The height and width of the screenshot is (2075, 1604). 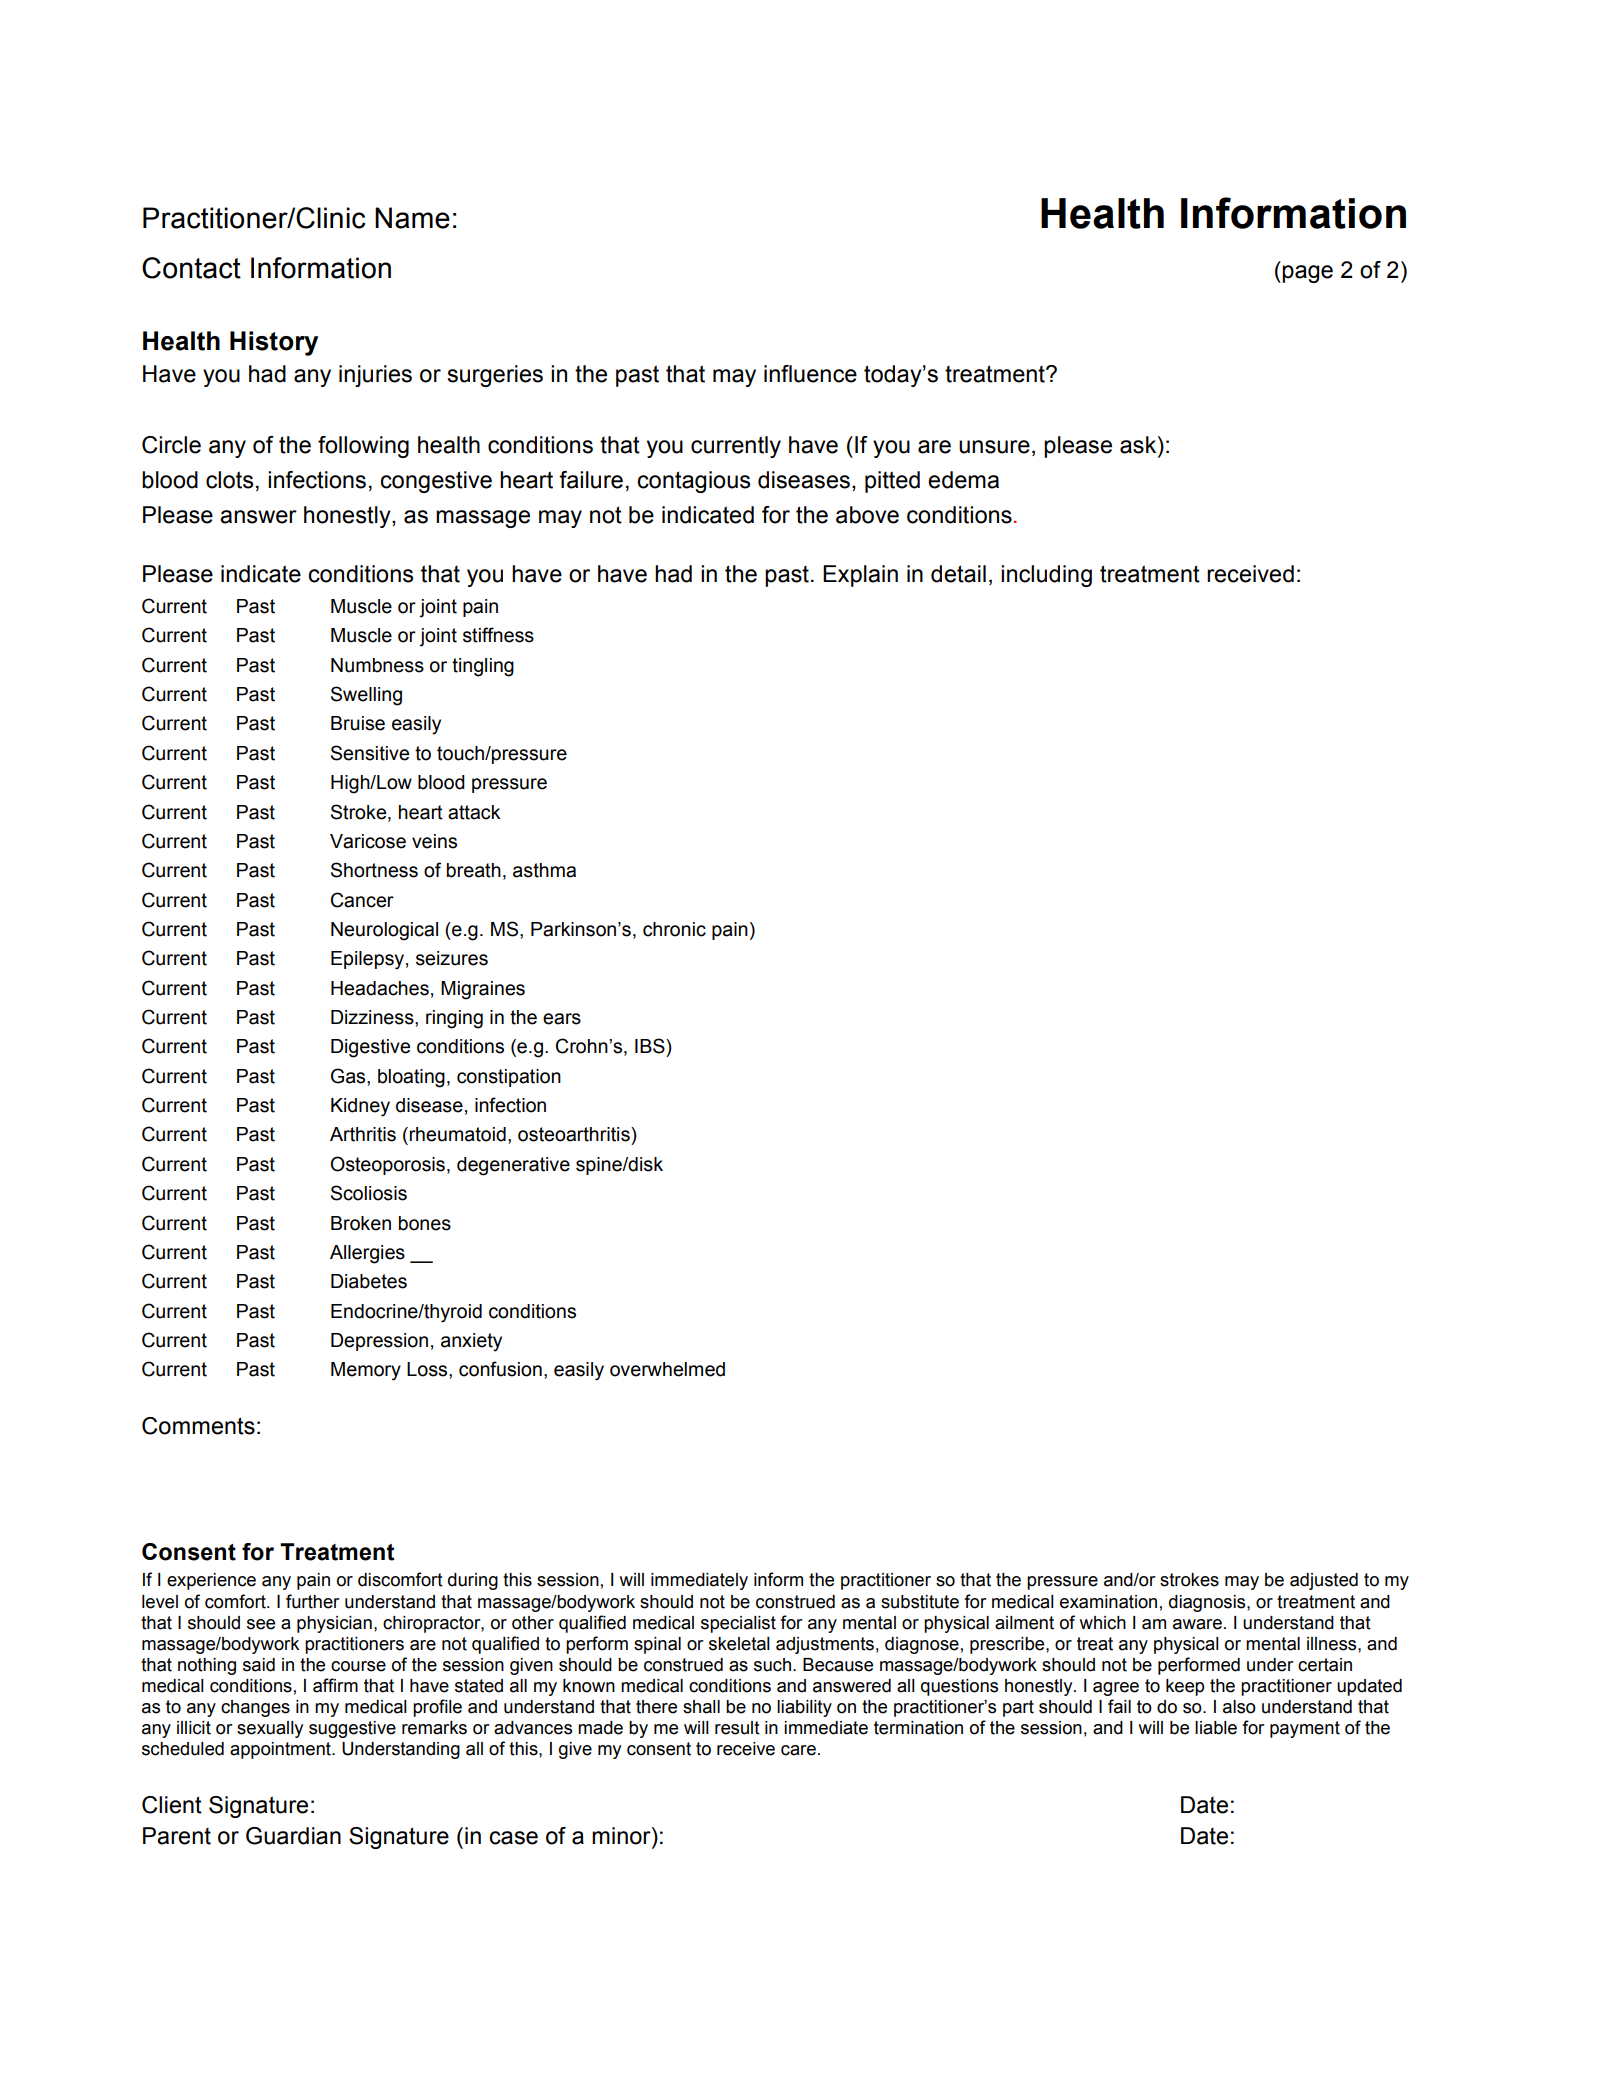 What do you see at coordinates (674, 929) in the screenshot?
I see `chronic` at bounding box center [674, 929].
